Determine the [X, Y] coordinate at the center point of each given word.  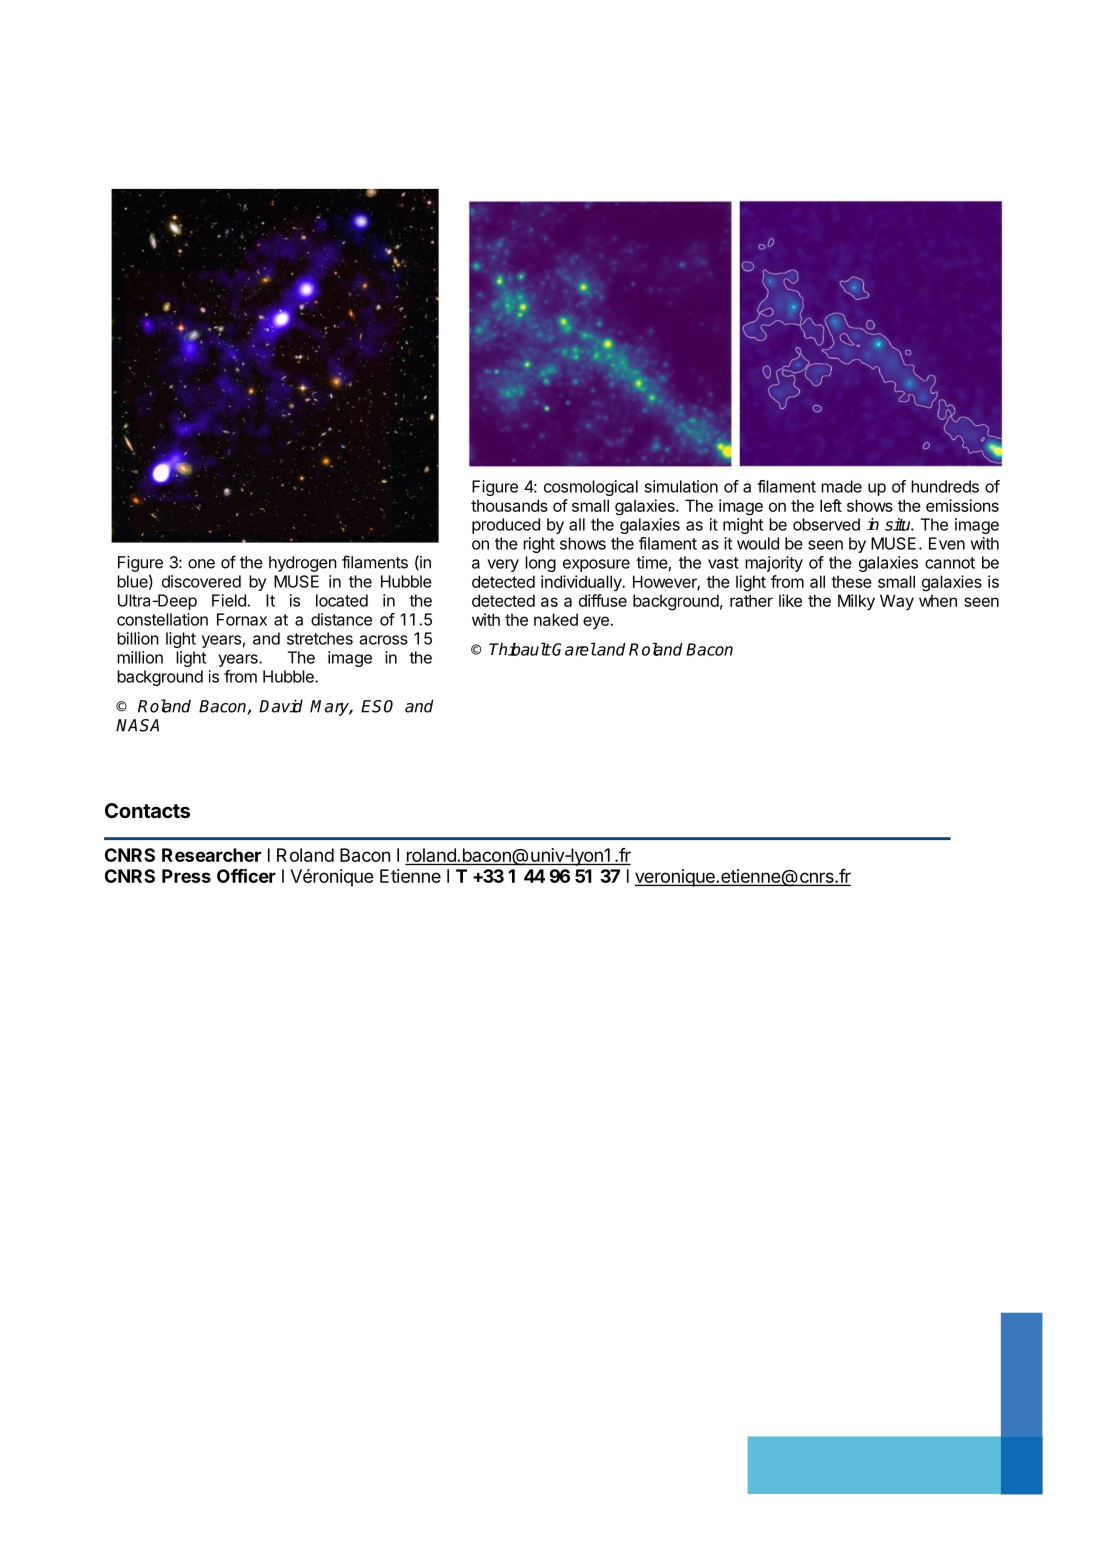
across [384, 640]
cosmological [591, 488]
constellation [162, 619]
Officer [246, 875]
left [831, 505]
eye [596, 622]
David [281, 706]
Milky [856, 602]
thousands [509, 505]
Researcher [211, 855]
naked [556, 619]
